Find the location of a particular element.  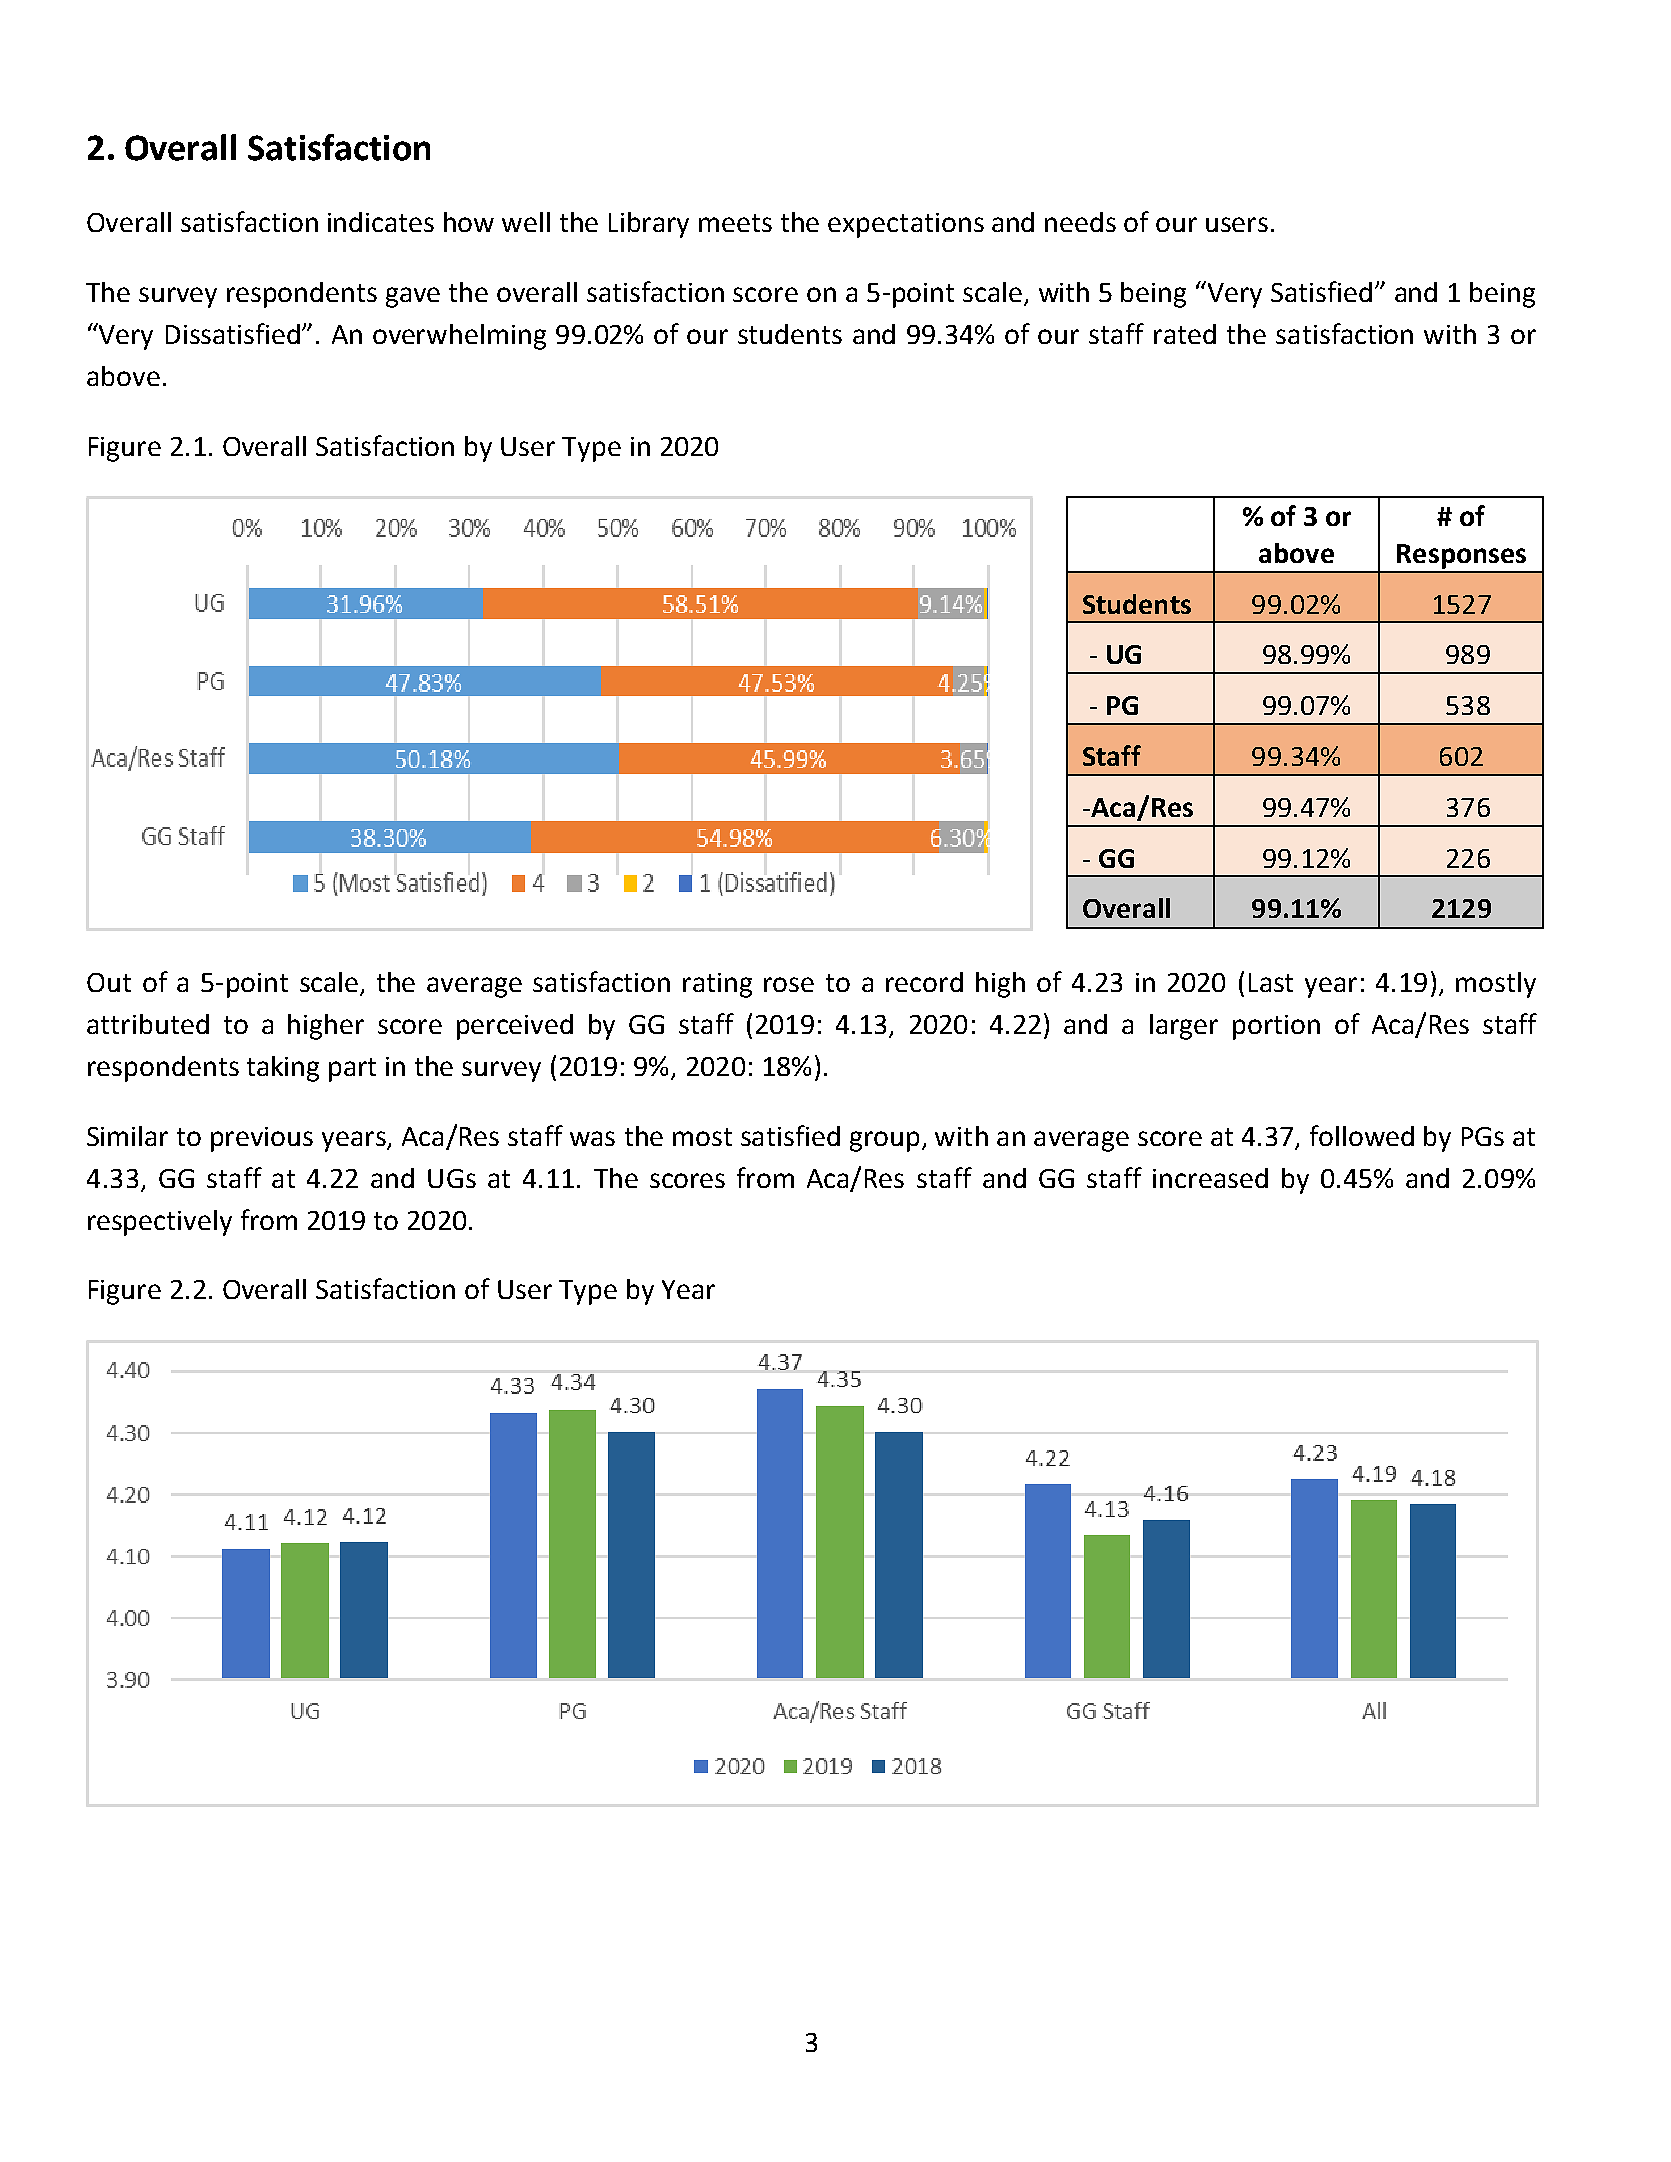

meets is located at coordinates (735, 223).
